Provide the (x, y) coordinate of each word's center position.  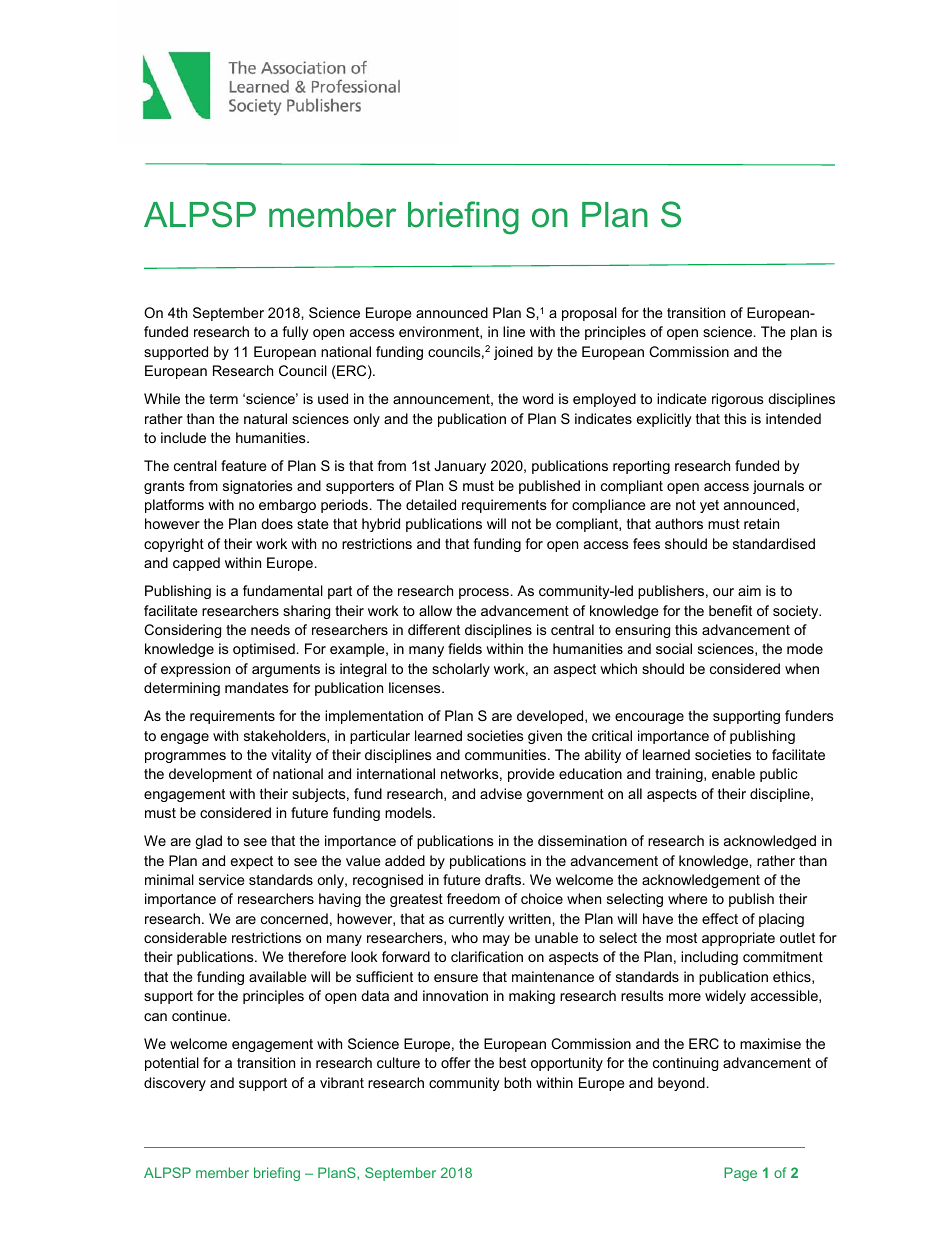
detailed (431, 504)
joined (513, 353)
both (517, 1082)
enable (733, 773)
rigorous (738, 400)
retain (761, 523)
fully (295, 333)
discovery (175, 1084)
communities (507, 754)
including (709, 958)
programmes (185, 757)
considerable (185, 937)
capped (196, 564)
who (464, 937)
